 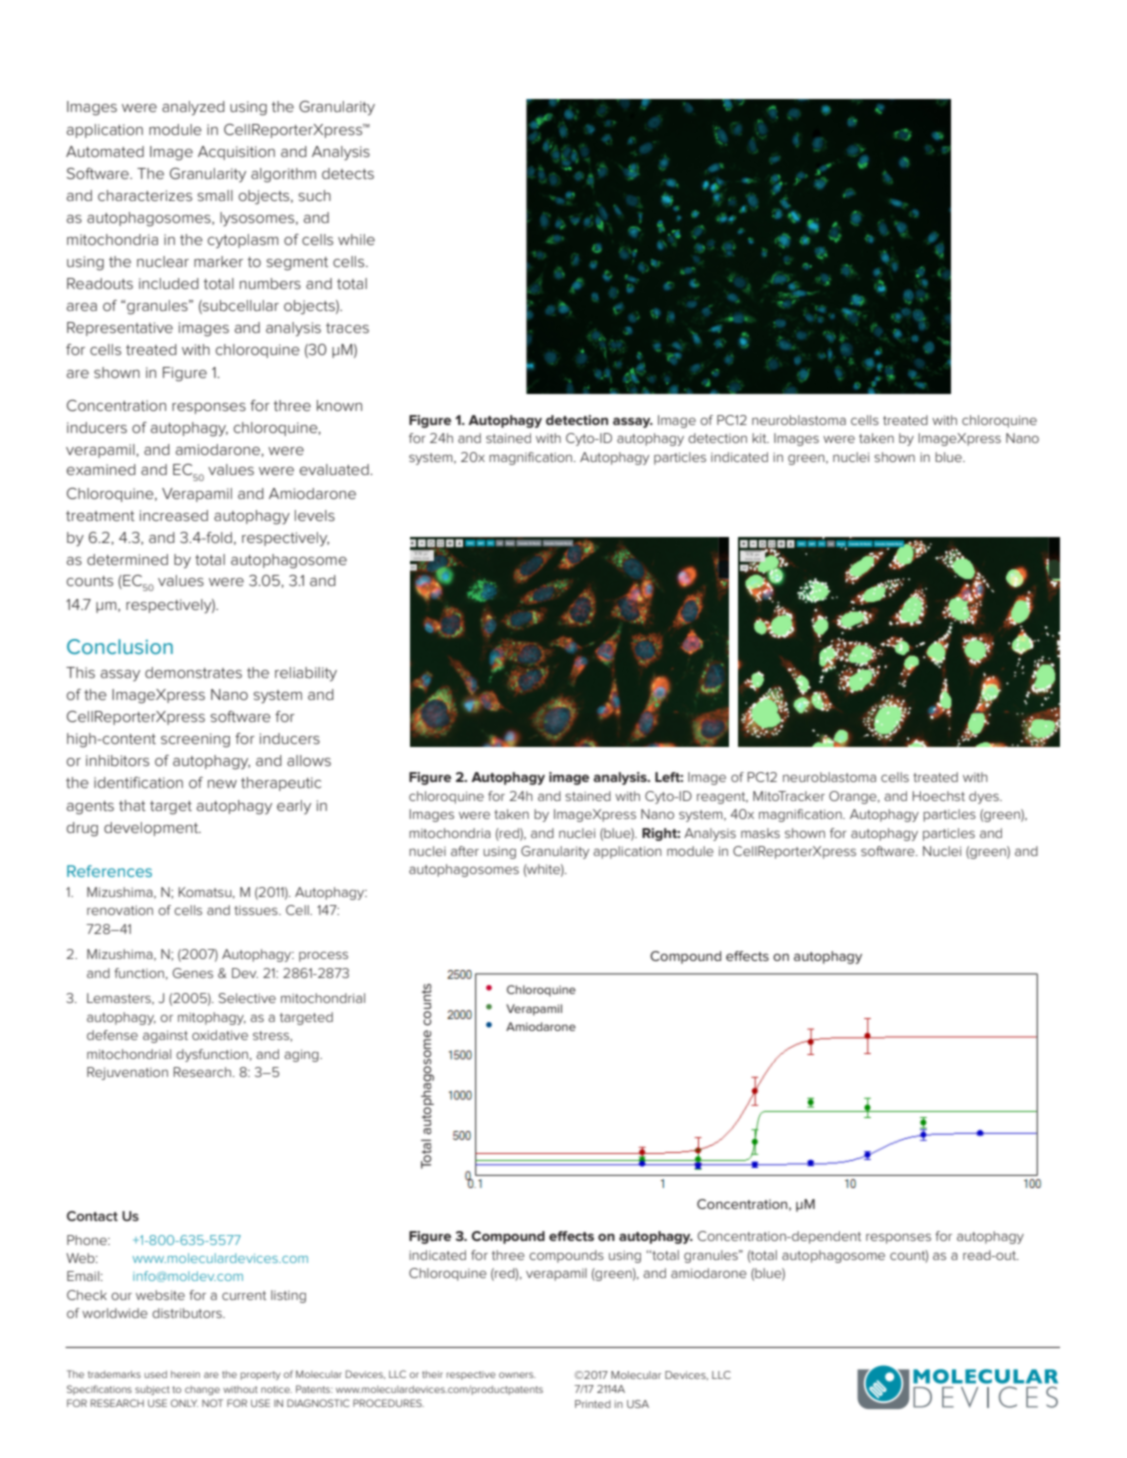 What do you see at coordinates (722, 798) in the document?
I see `reagent` at bounding box center [722, 798].
